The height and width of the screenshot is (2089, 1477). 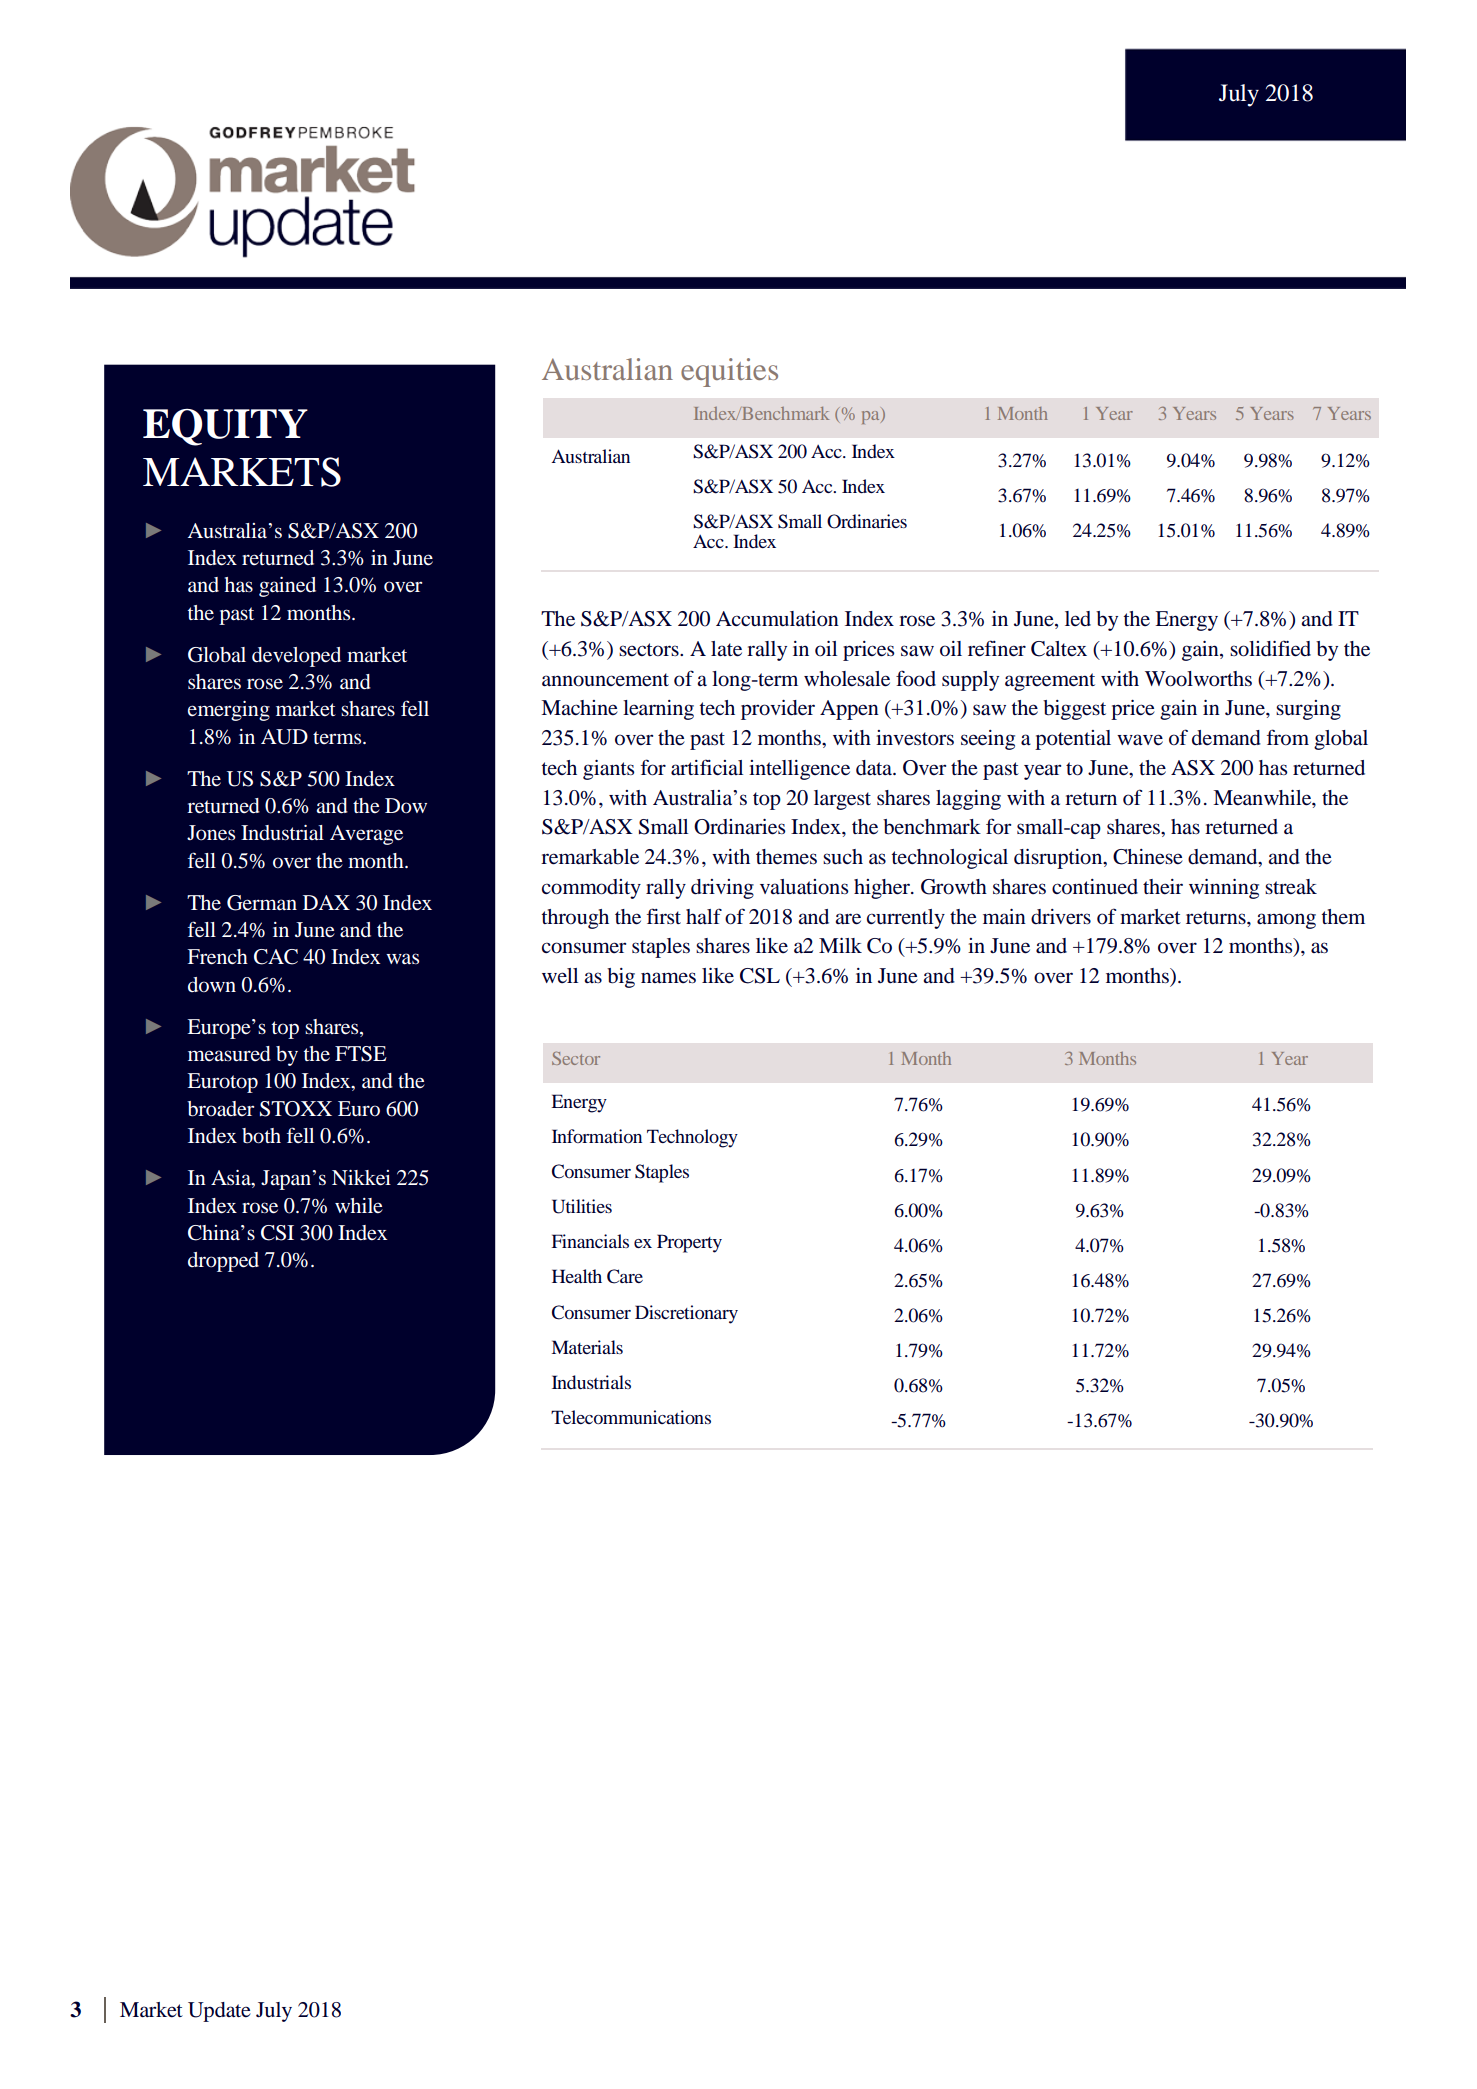 I want to click on led, so click(x=1078, y=619).
